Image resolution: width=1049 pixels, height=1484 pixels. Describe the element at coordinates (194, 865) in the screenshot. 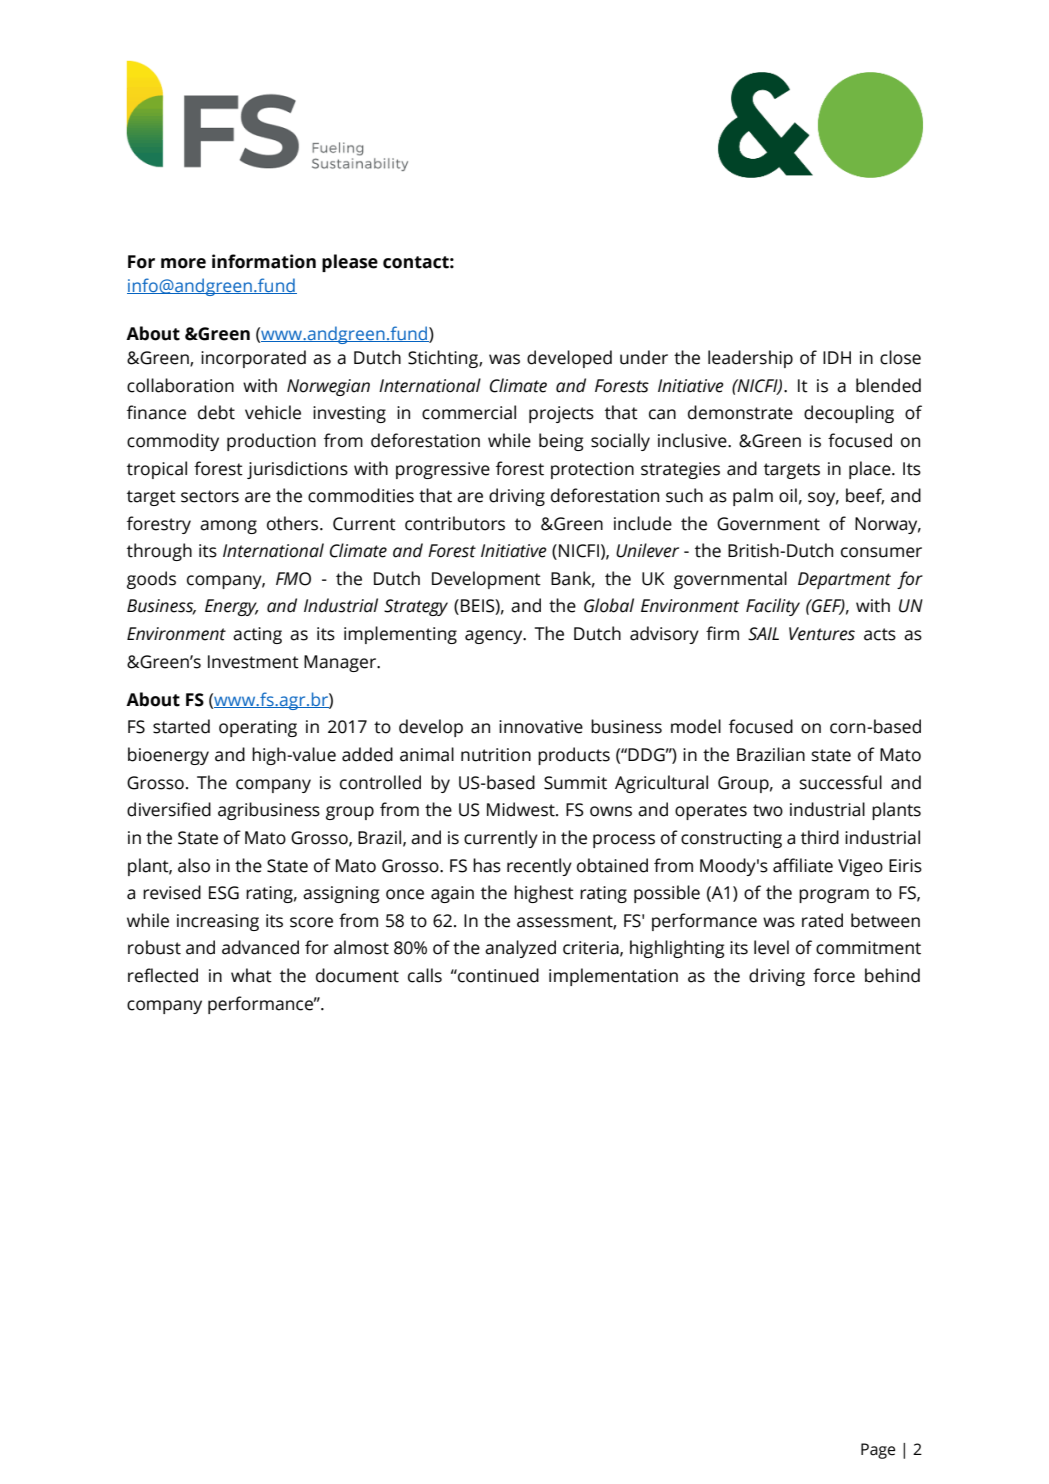

I see `also` at that location.
